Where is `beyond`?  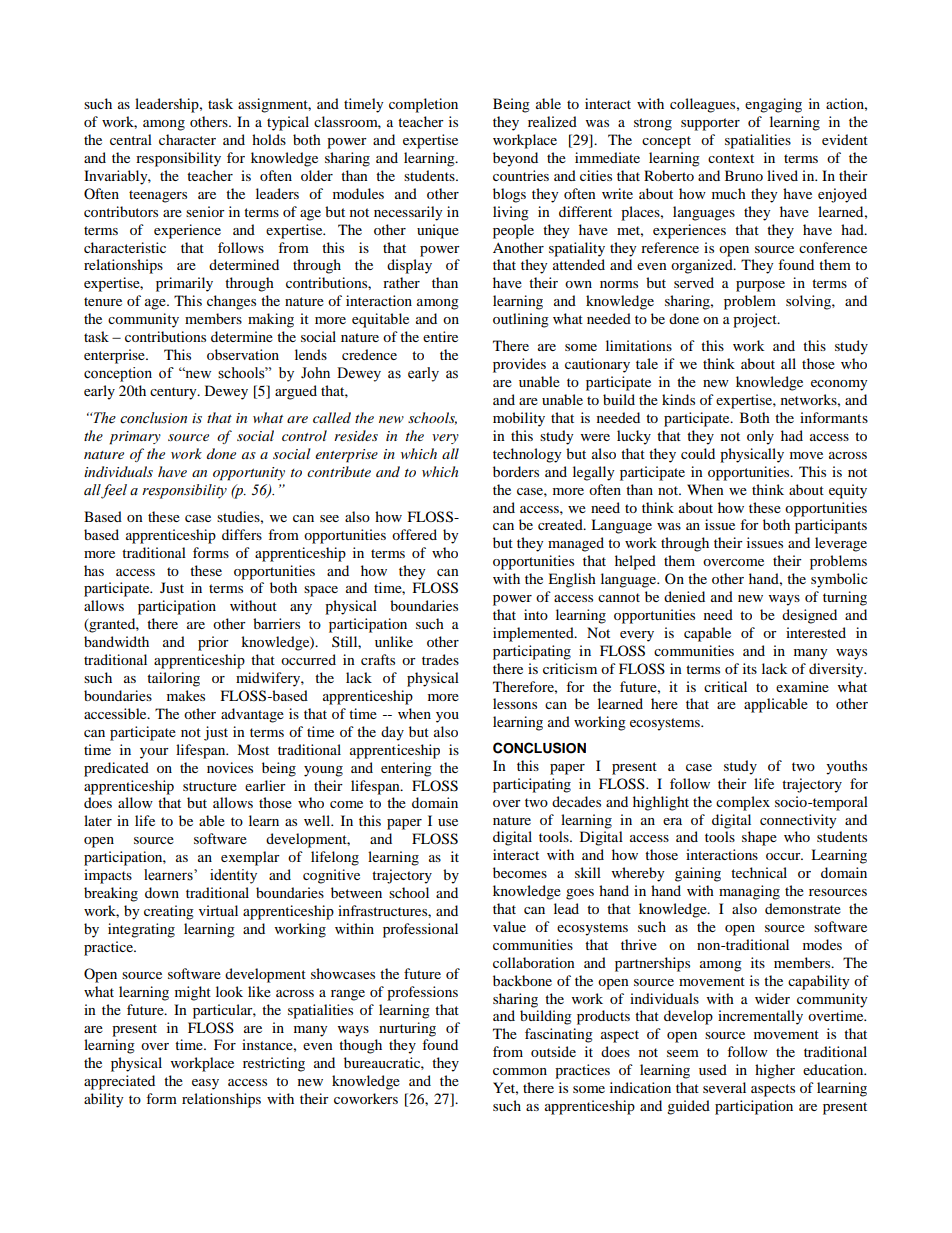
beyond is located at coordinates (515, 159).
